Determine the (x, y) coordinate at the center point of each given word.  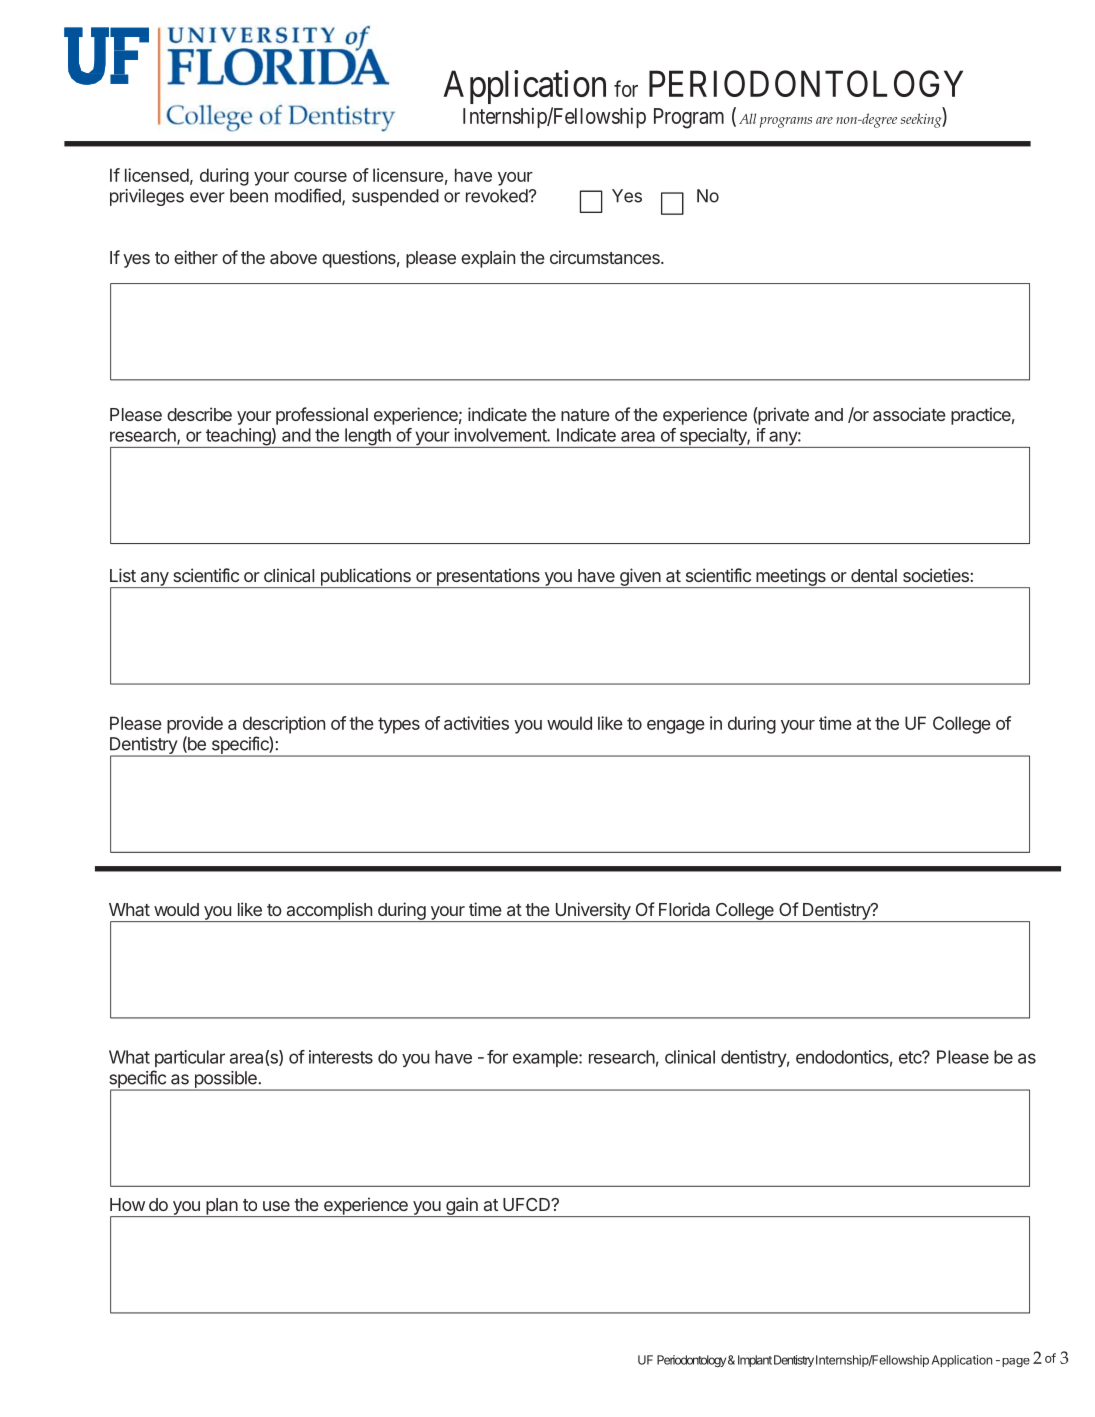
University (592, 912)
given (640, 578)
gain (462, 1207)
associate (909, 414)
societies (936, 575)
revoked (497, 196)
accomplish (329, 912)
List (123, 575)
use (276, 1206)
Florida (684, 909)
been (249, 196)
